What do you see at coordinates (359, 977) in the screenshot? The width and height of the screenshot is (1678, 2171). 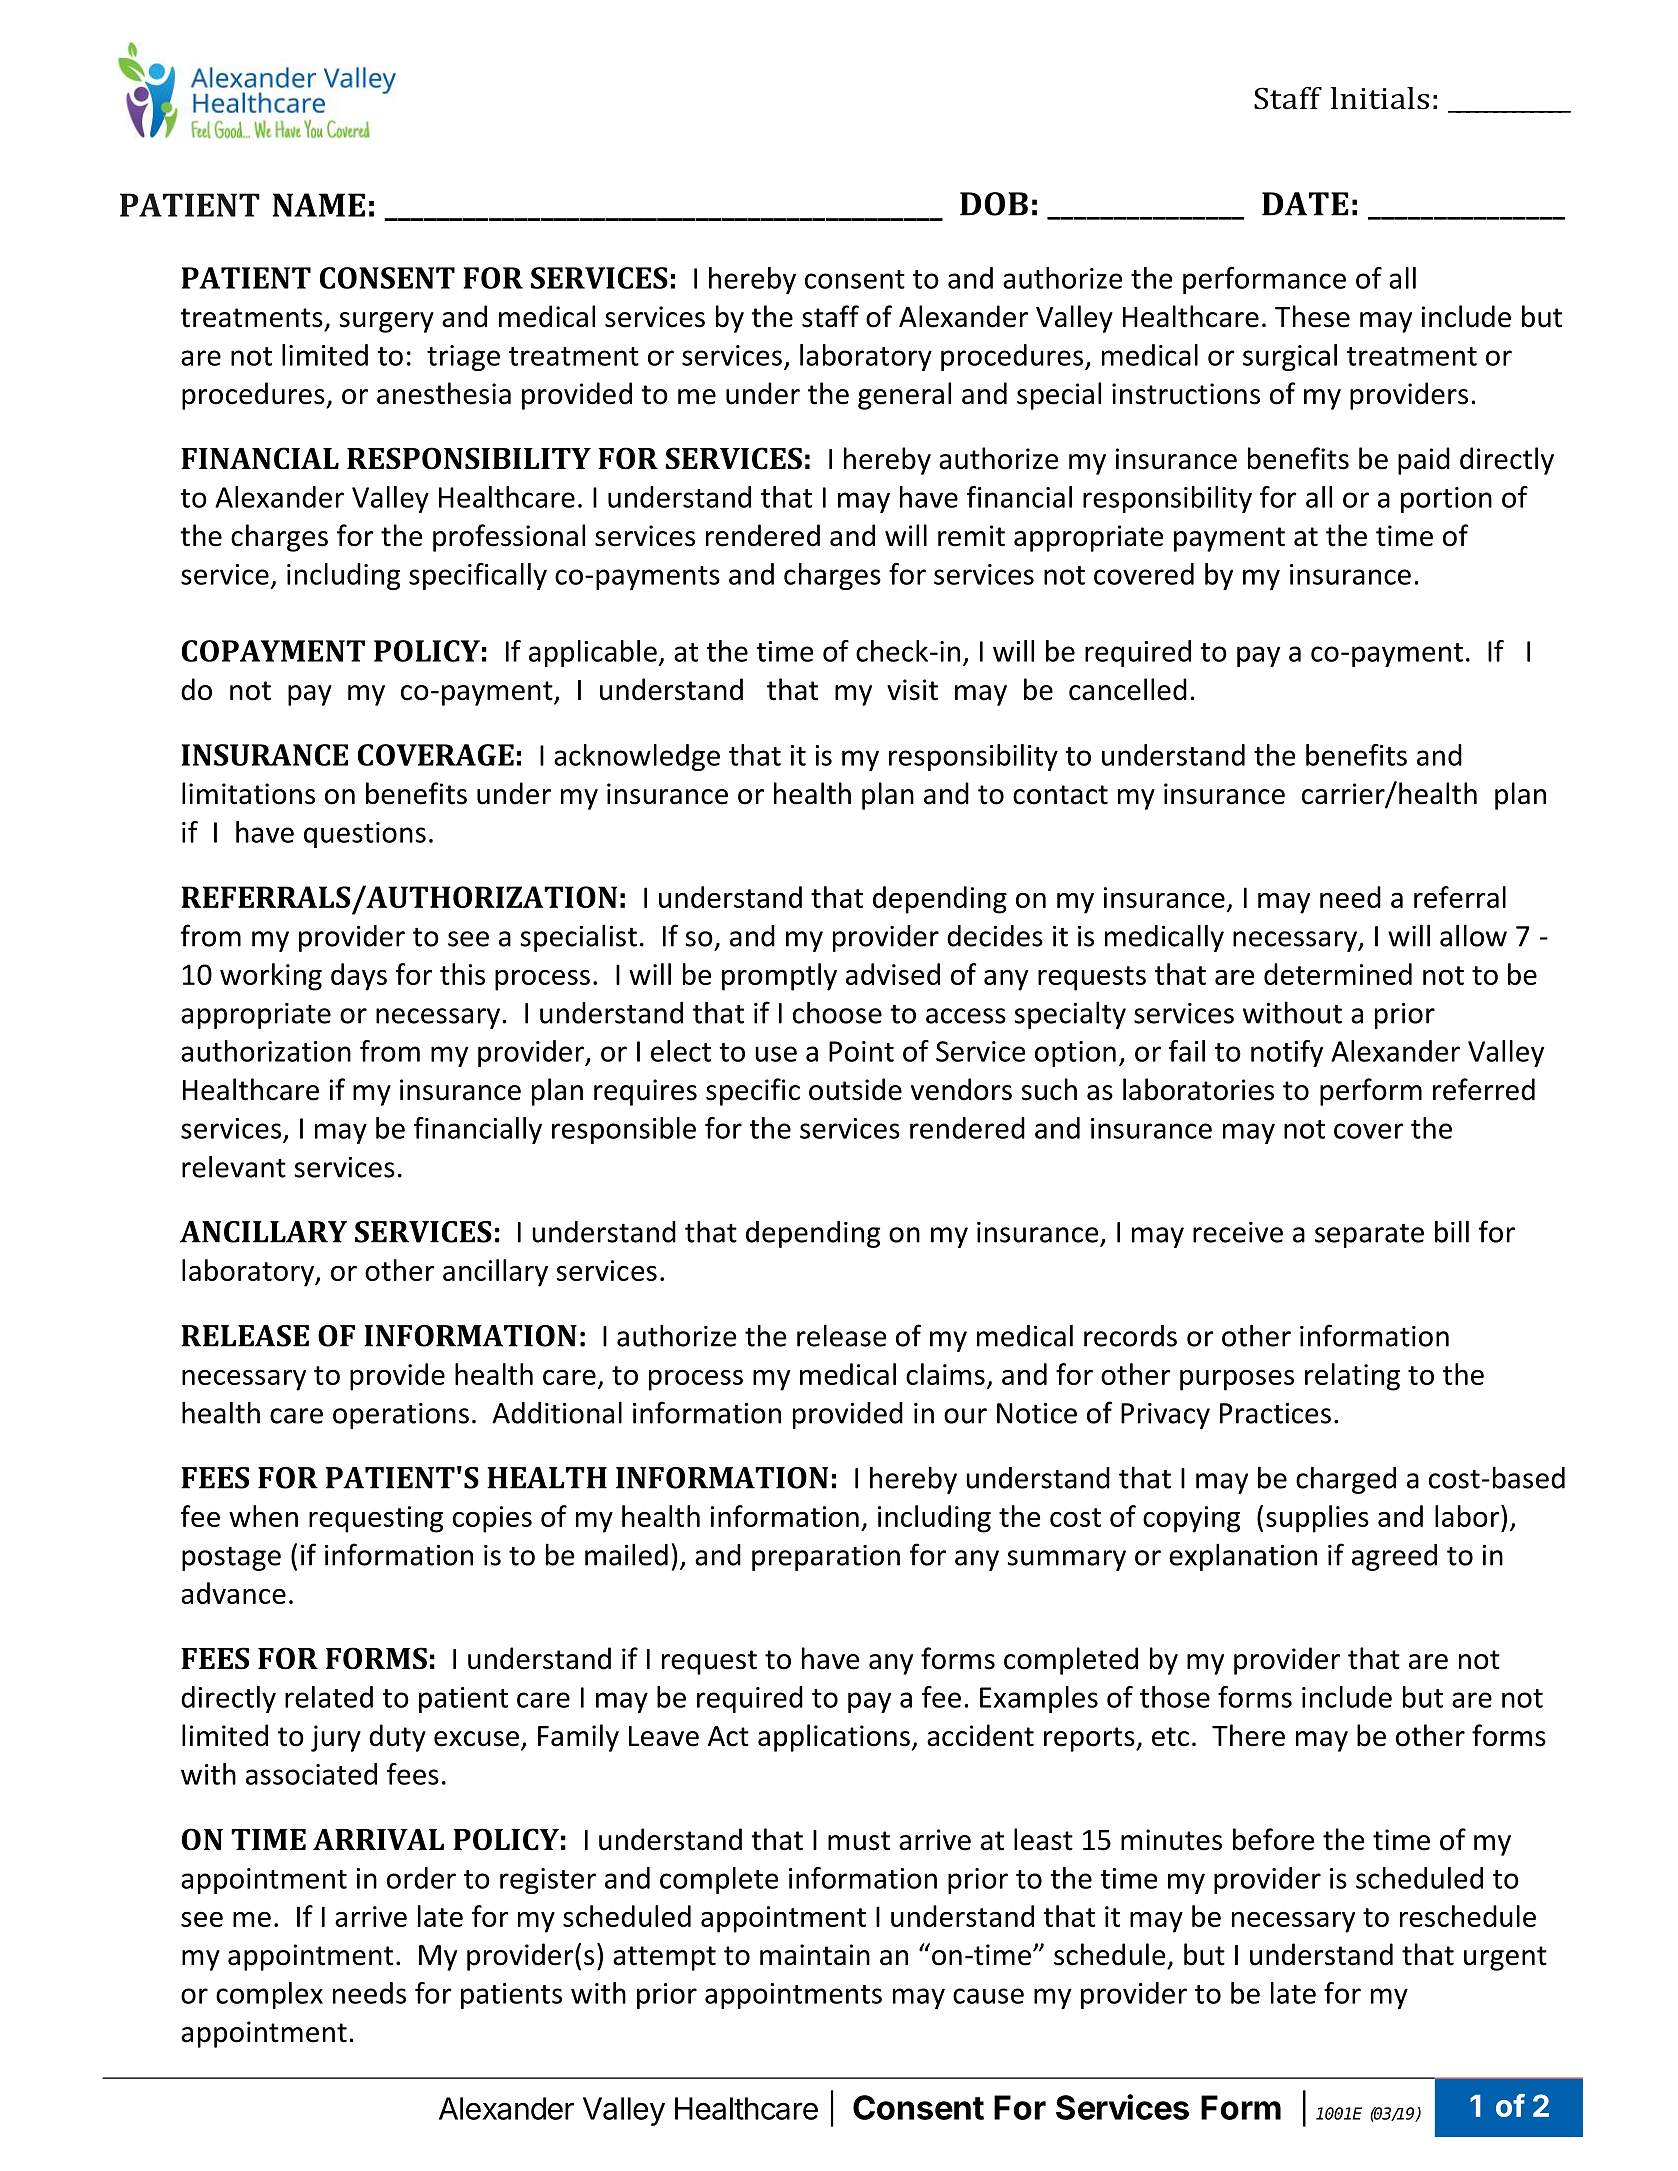 I see `days` at bounding box center [359, 977].
